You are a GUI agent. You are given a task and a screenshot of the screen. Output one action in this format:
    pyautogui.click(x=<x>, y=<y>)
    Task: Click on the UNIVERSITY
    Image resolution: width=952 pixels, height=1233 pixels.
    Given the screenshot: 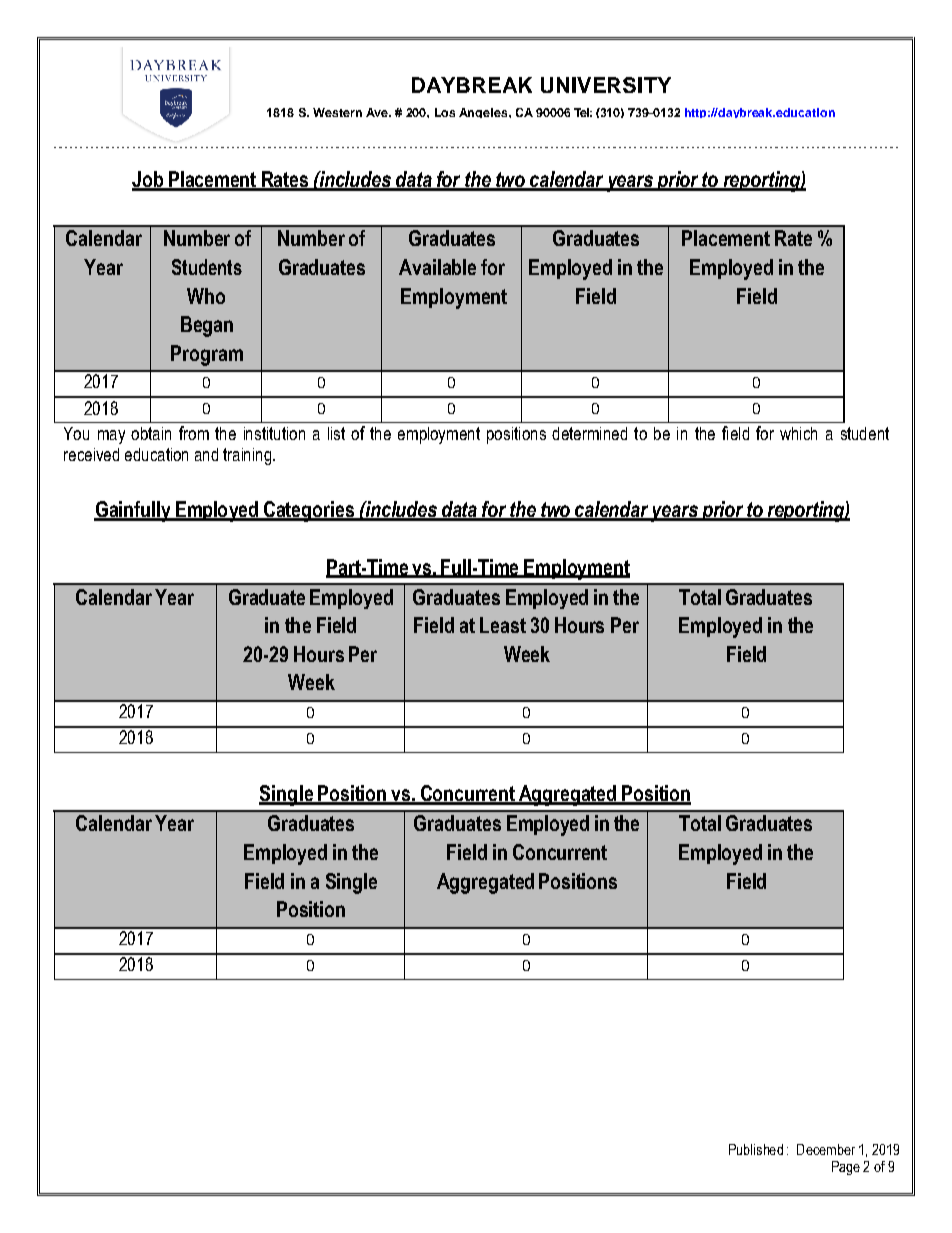 What is the action you would take?
    pyautogui.click(x=606, y=85)
